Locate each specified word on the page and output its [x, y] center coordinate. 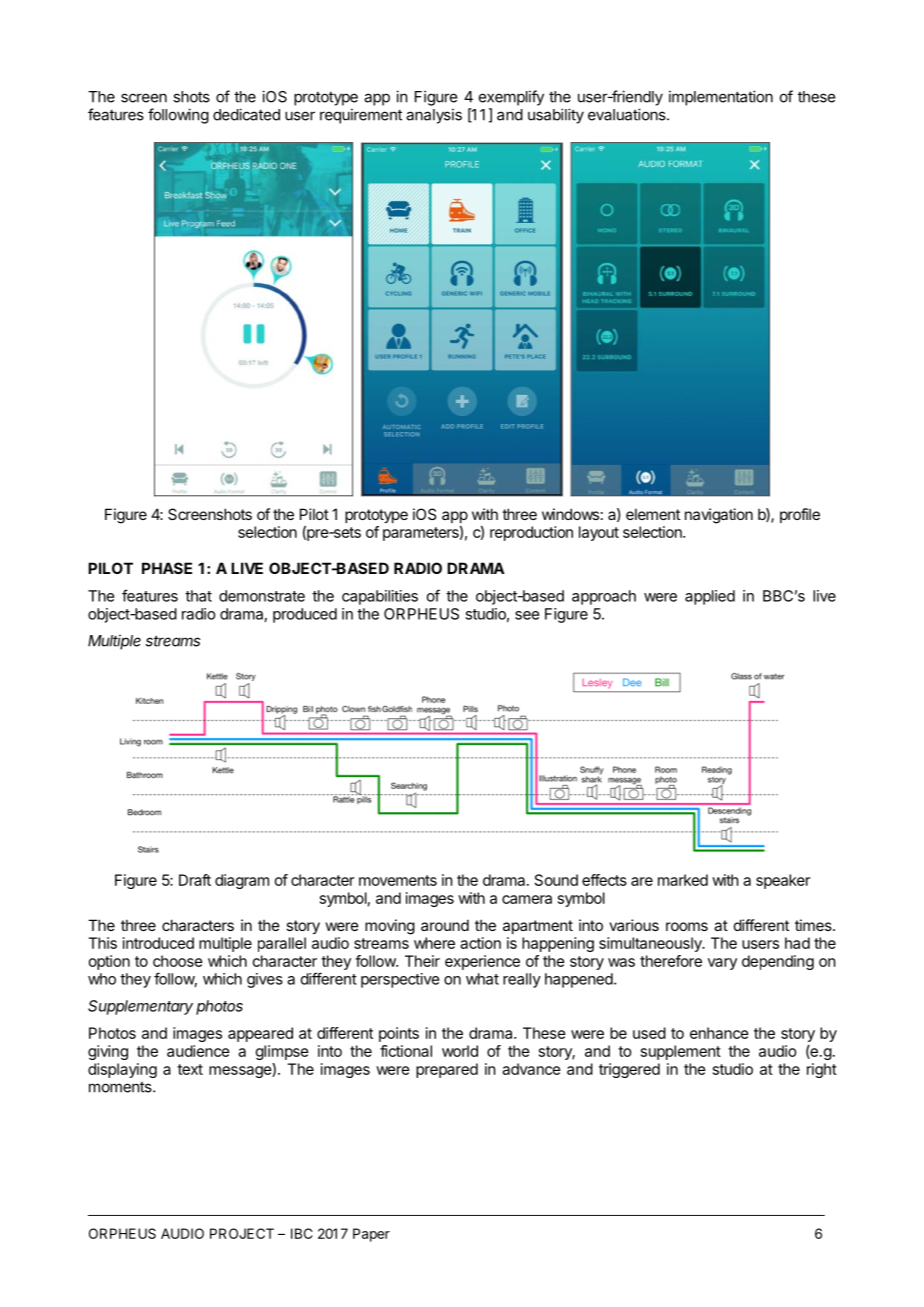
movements [398, 880]
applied [710, 597]
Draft [195, 880]
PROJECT [242, 1233]
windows [570, 514]
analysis [434, 116]
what [482, 979]
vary [722, 964]
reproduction [531, 533]
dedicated [246, 114]
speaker [783, 881]
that [198, 596]
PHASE [167, 568]
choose [178, 961]
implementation [721, 98]
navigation [719, 516]
